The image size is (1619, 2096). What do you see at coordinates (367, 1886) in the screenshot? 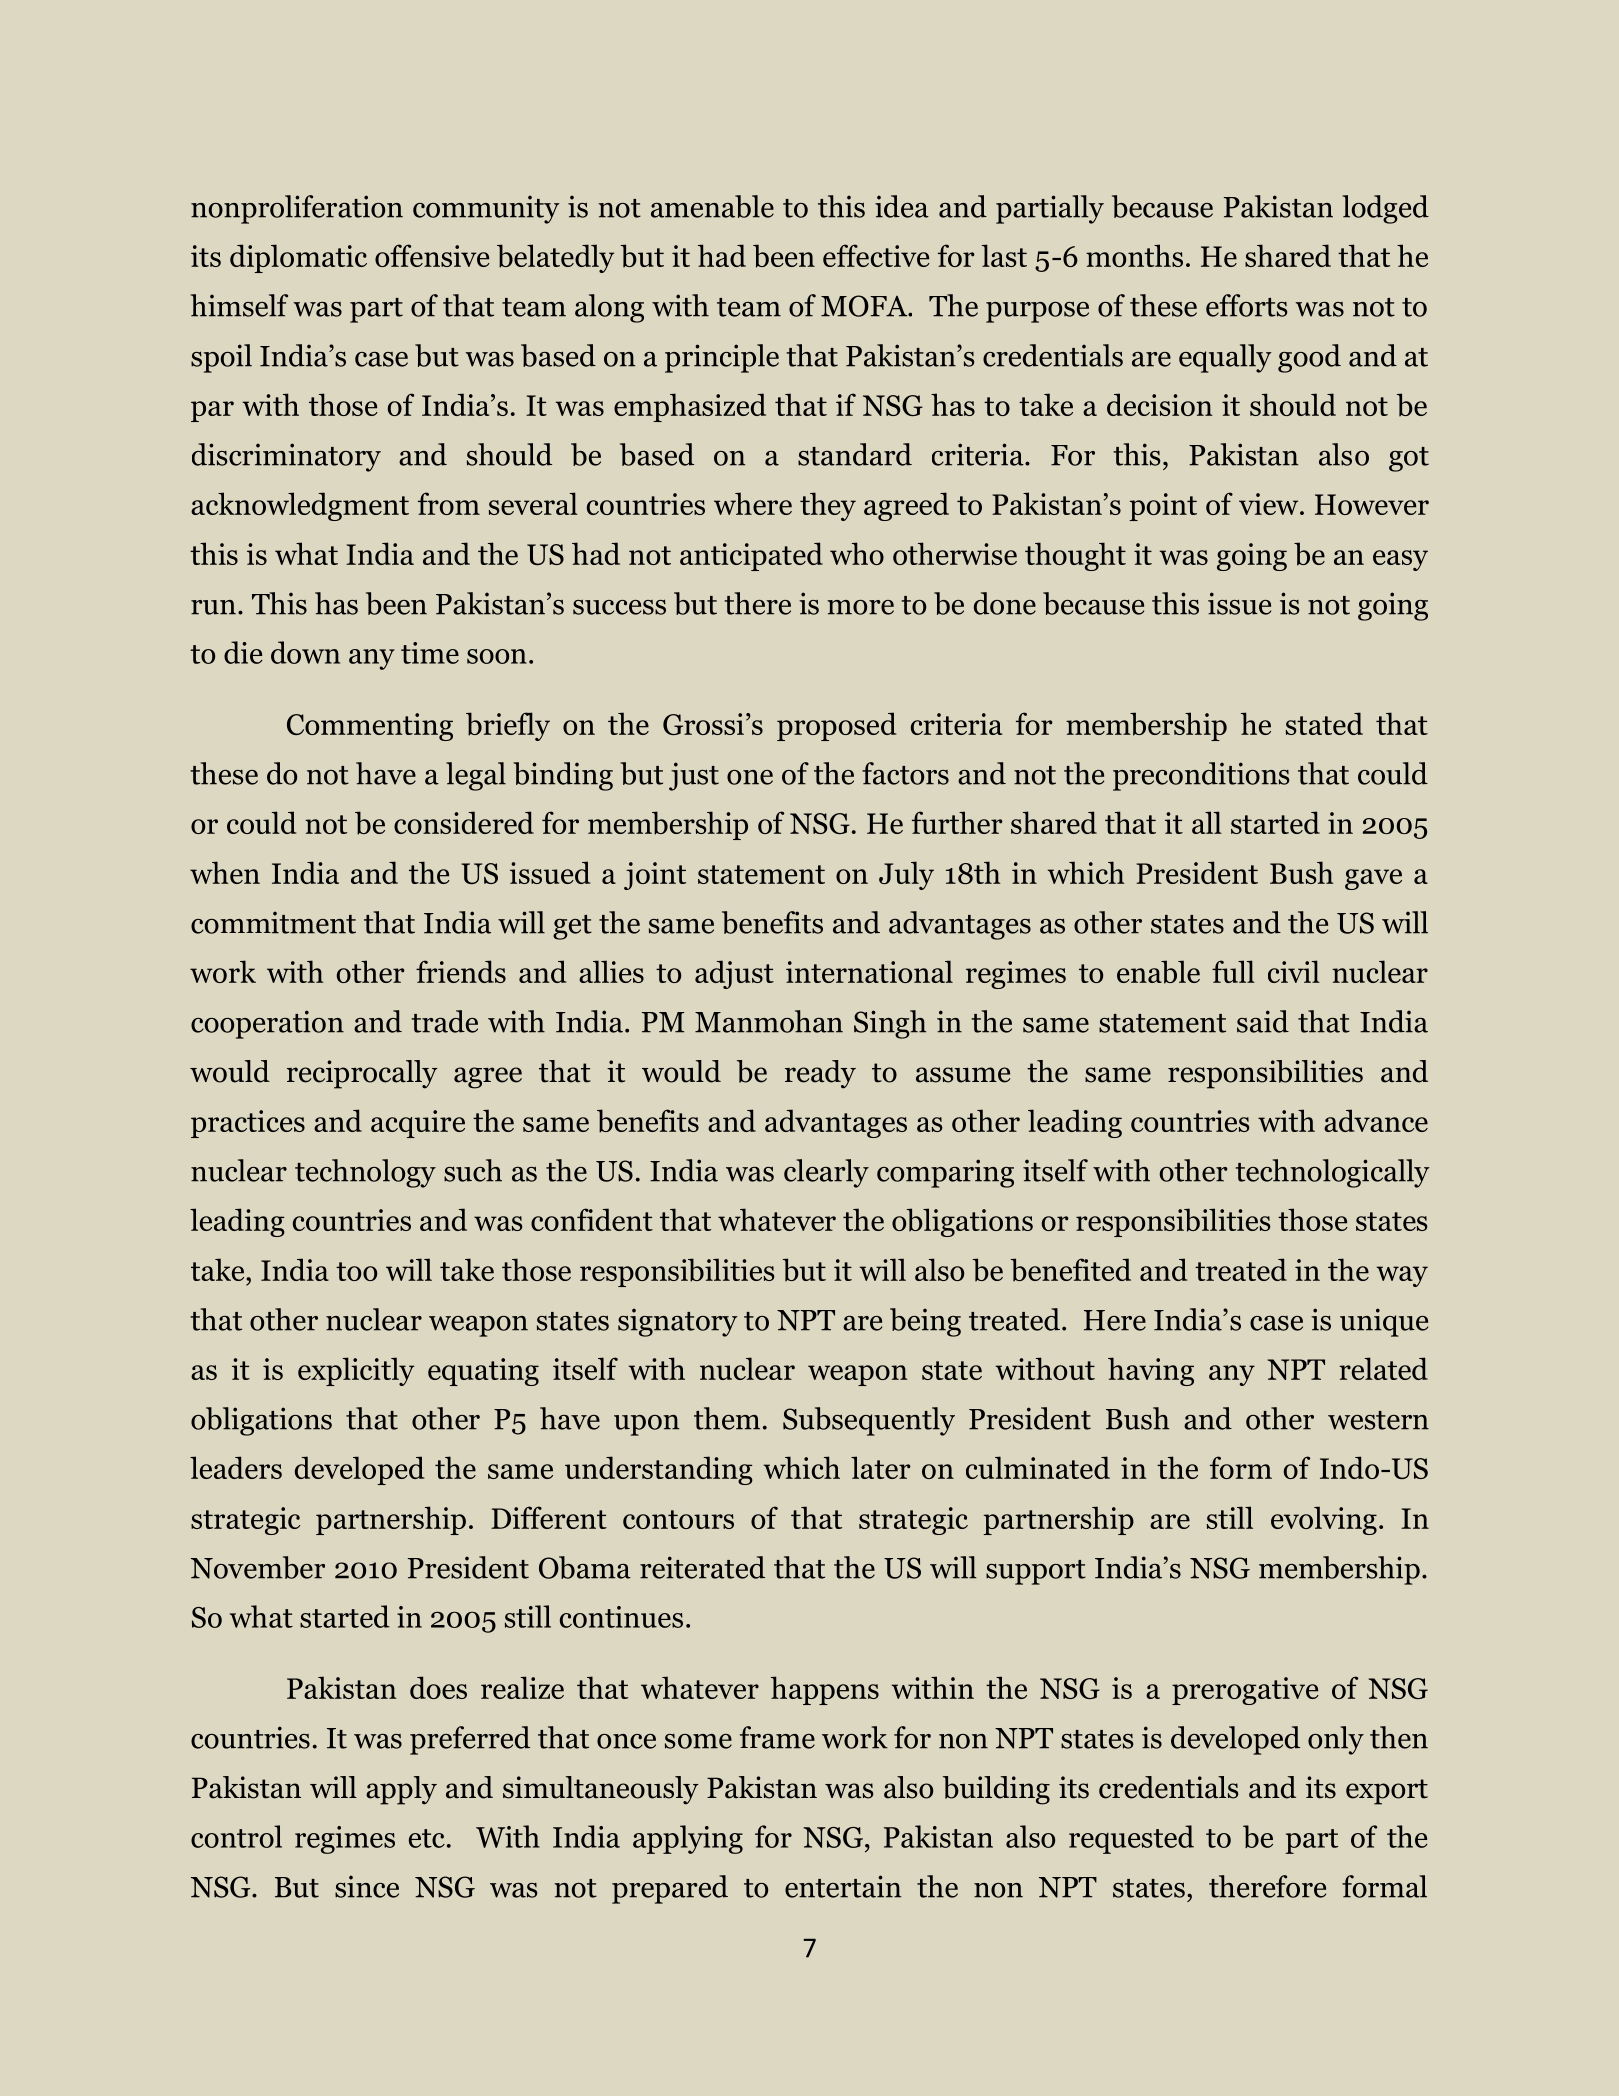
I see `since` at bounding box center [367, 1886].
